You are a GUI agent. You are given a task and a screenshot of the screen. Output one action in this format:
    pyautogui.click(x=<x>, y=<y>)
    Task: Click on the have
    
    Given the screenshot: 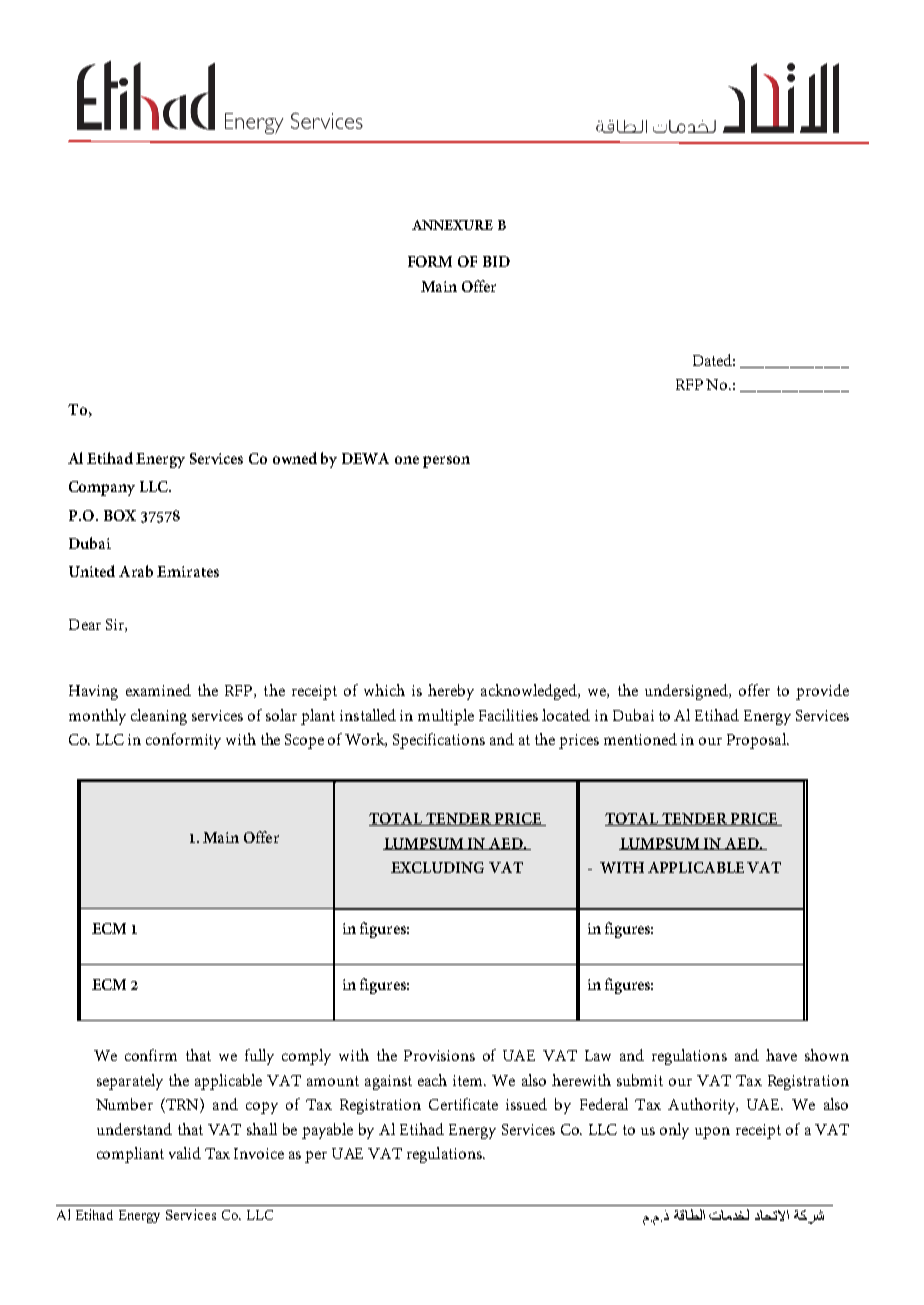 What is the action you would take?
    pyautogui.click(x=781, y=1055)
